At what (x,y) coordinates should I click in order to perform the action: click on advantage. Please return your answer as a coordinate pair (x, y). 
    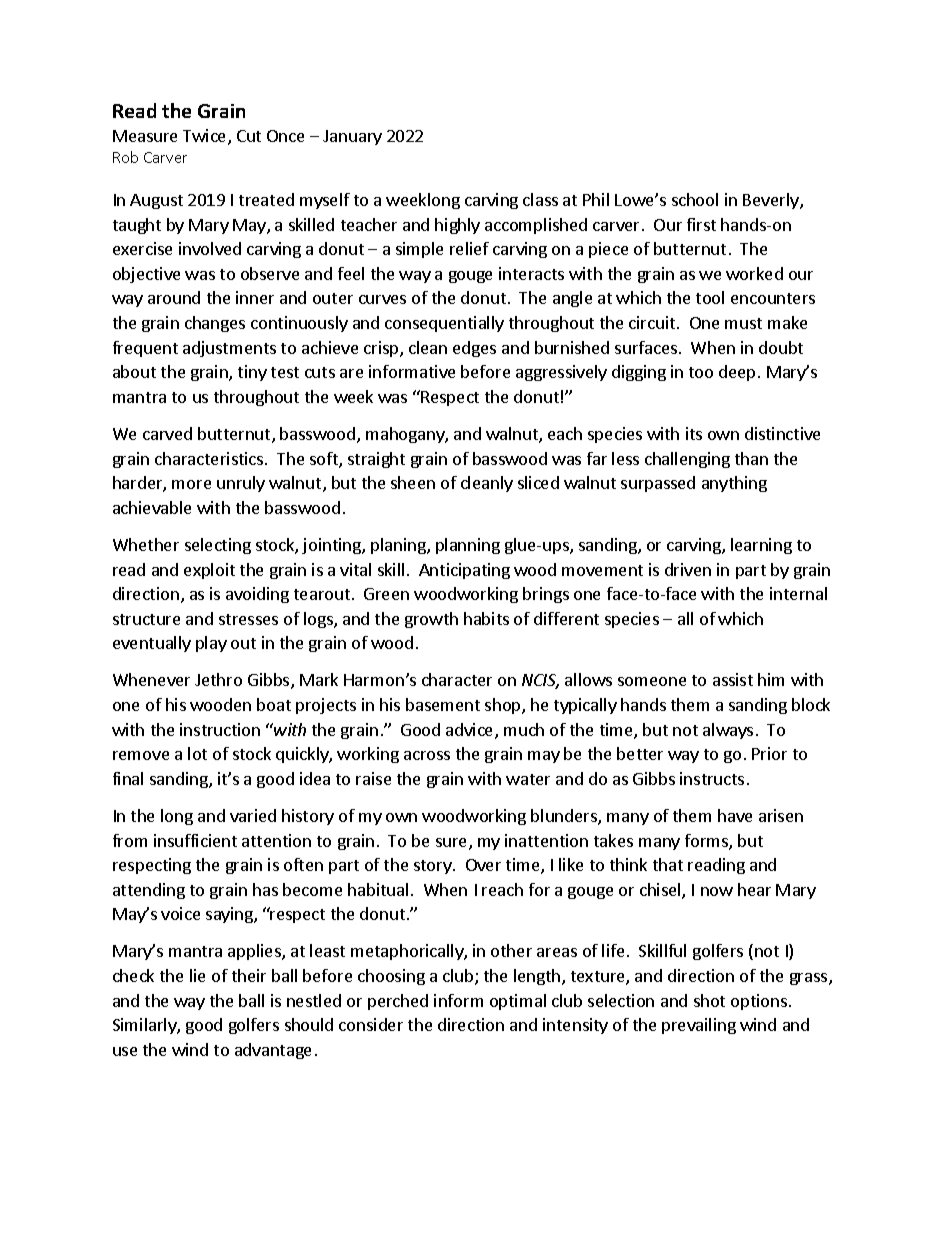
    Looking at the image, I should click on (273, 1051).
